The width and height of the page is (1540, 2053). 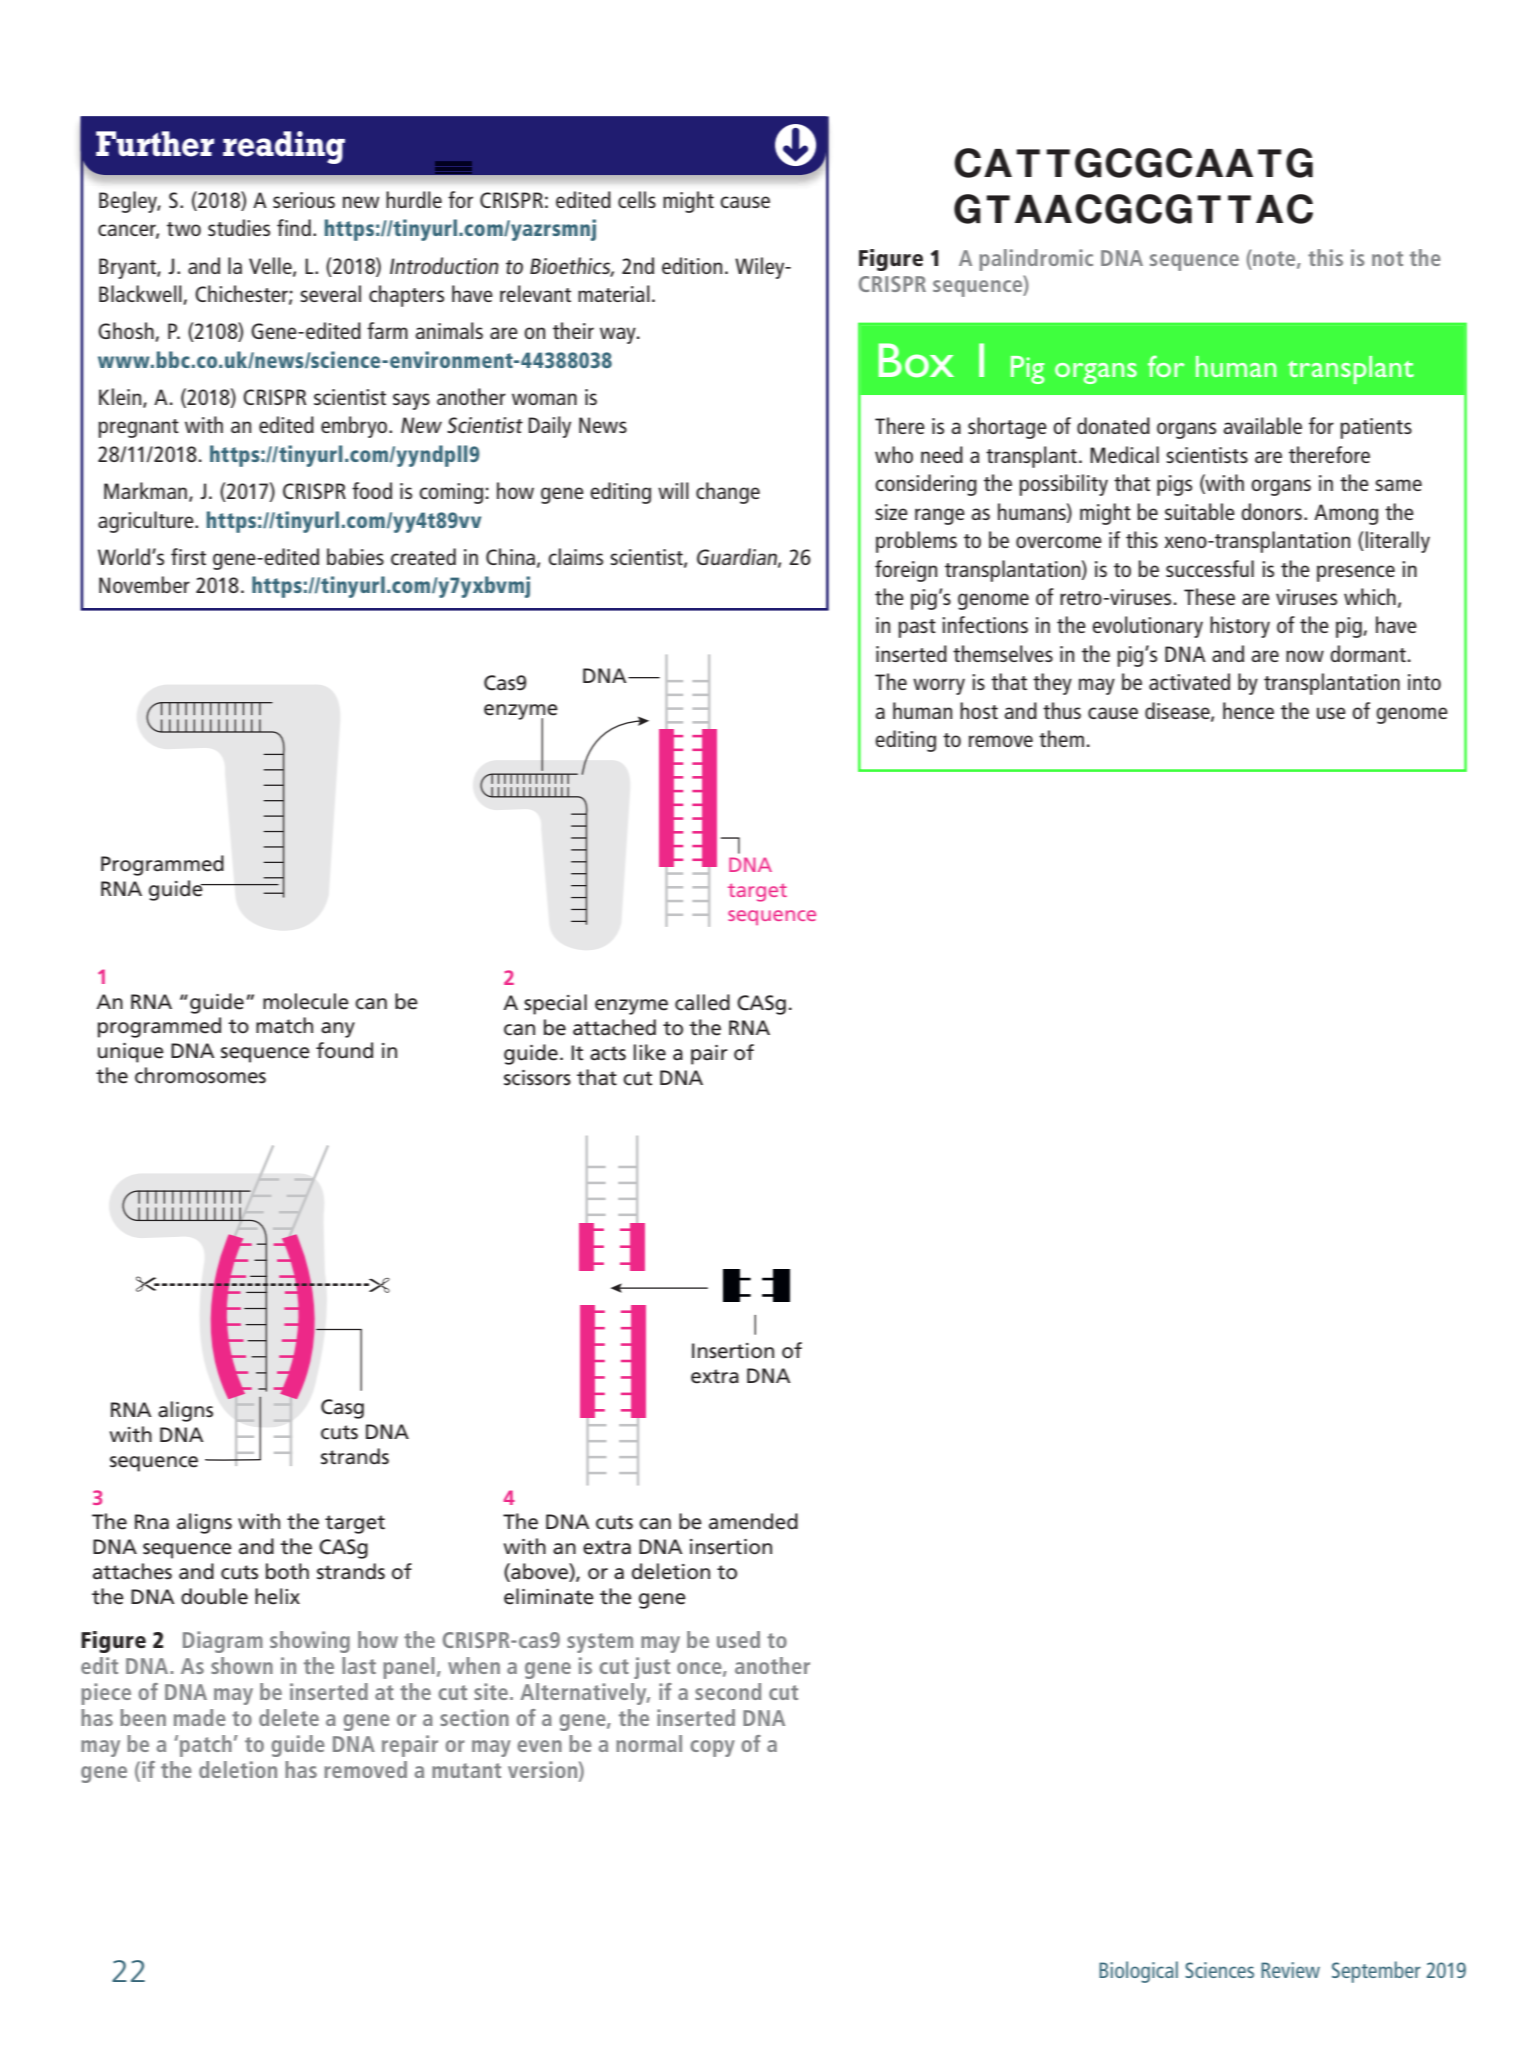 What do you see at coordinates (304, 200) in the page?
I see `serious` at bounding box center [304, 200].
